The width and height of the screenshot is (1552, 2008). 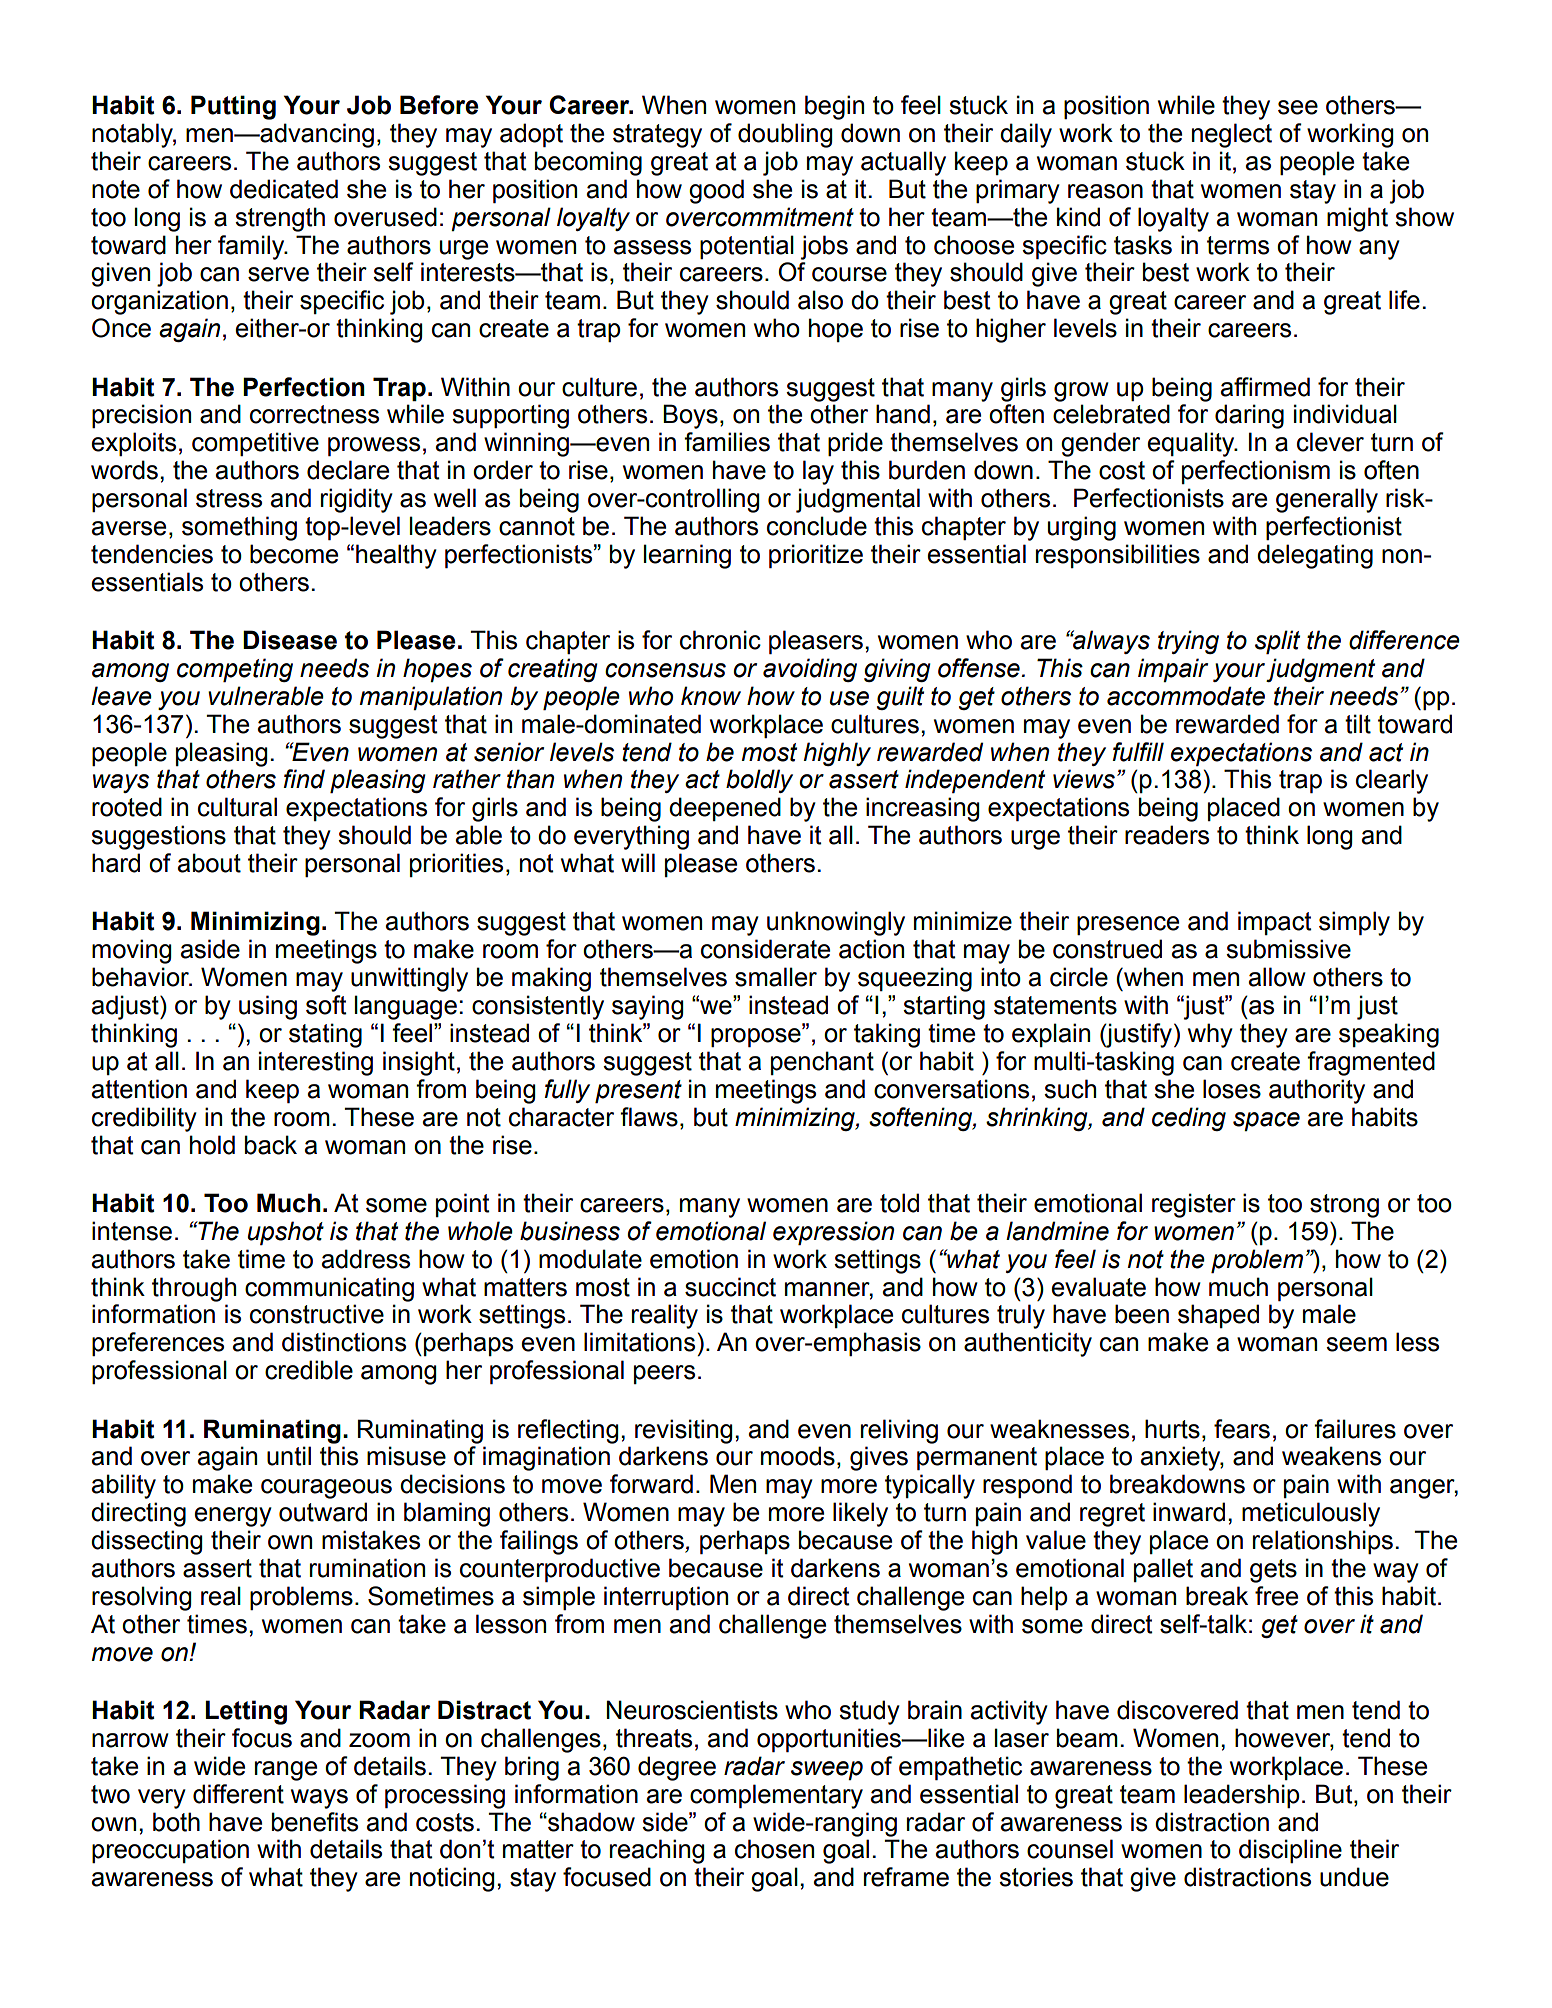 What do you see at coordinates (315, 1822) in the screenshot?
I see `benefits` at bounding box center [315, 1822].
